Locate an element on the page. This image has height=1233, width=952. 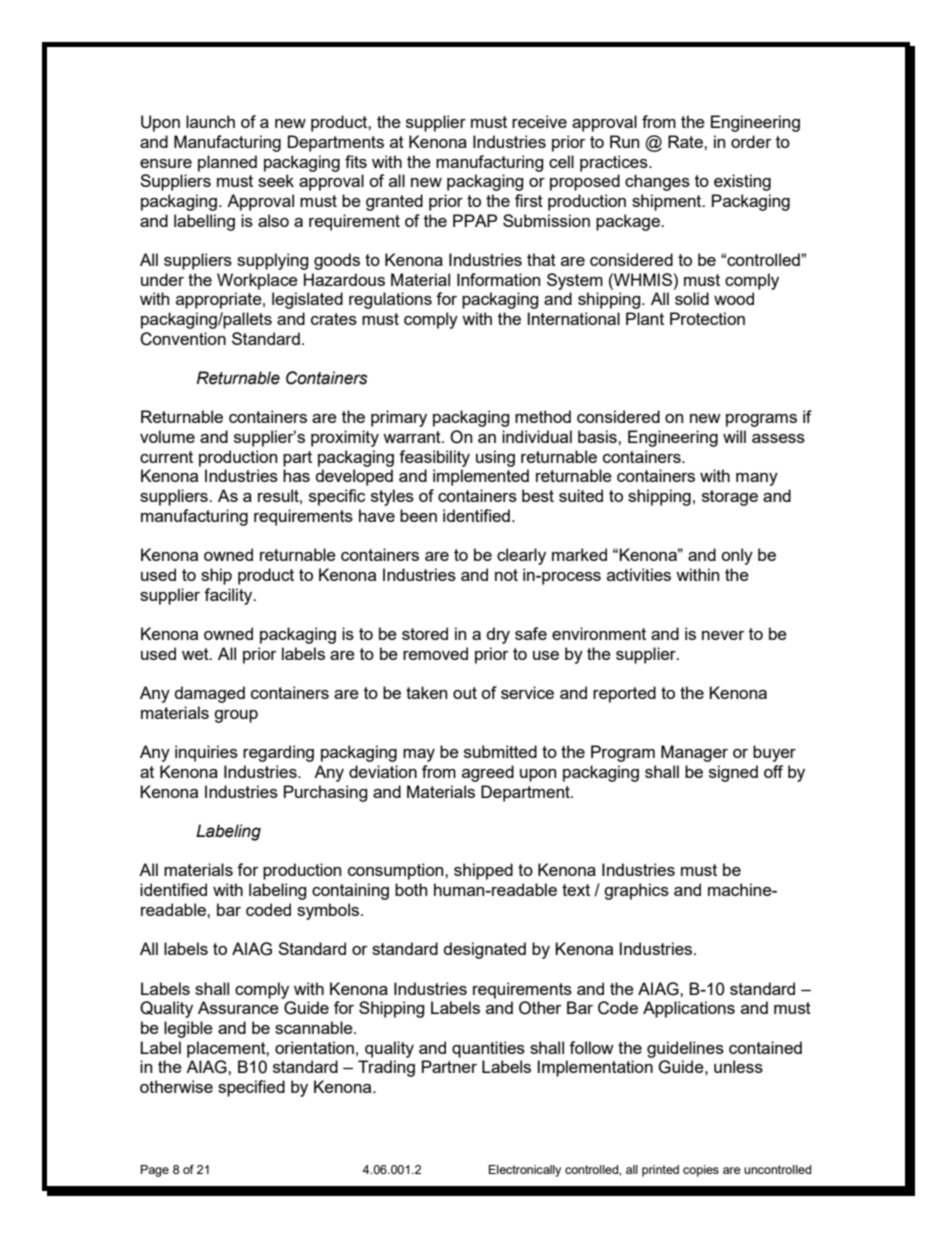
never is located at coordinates (723, 635).
